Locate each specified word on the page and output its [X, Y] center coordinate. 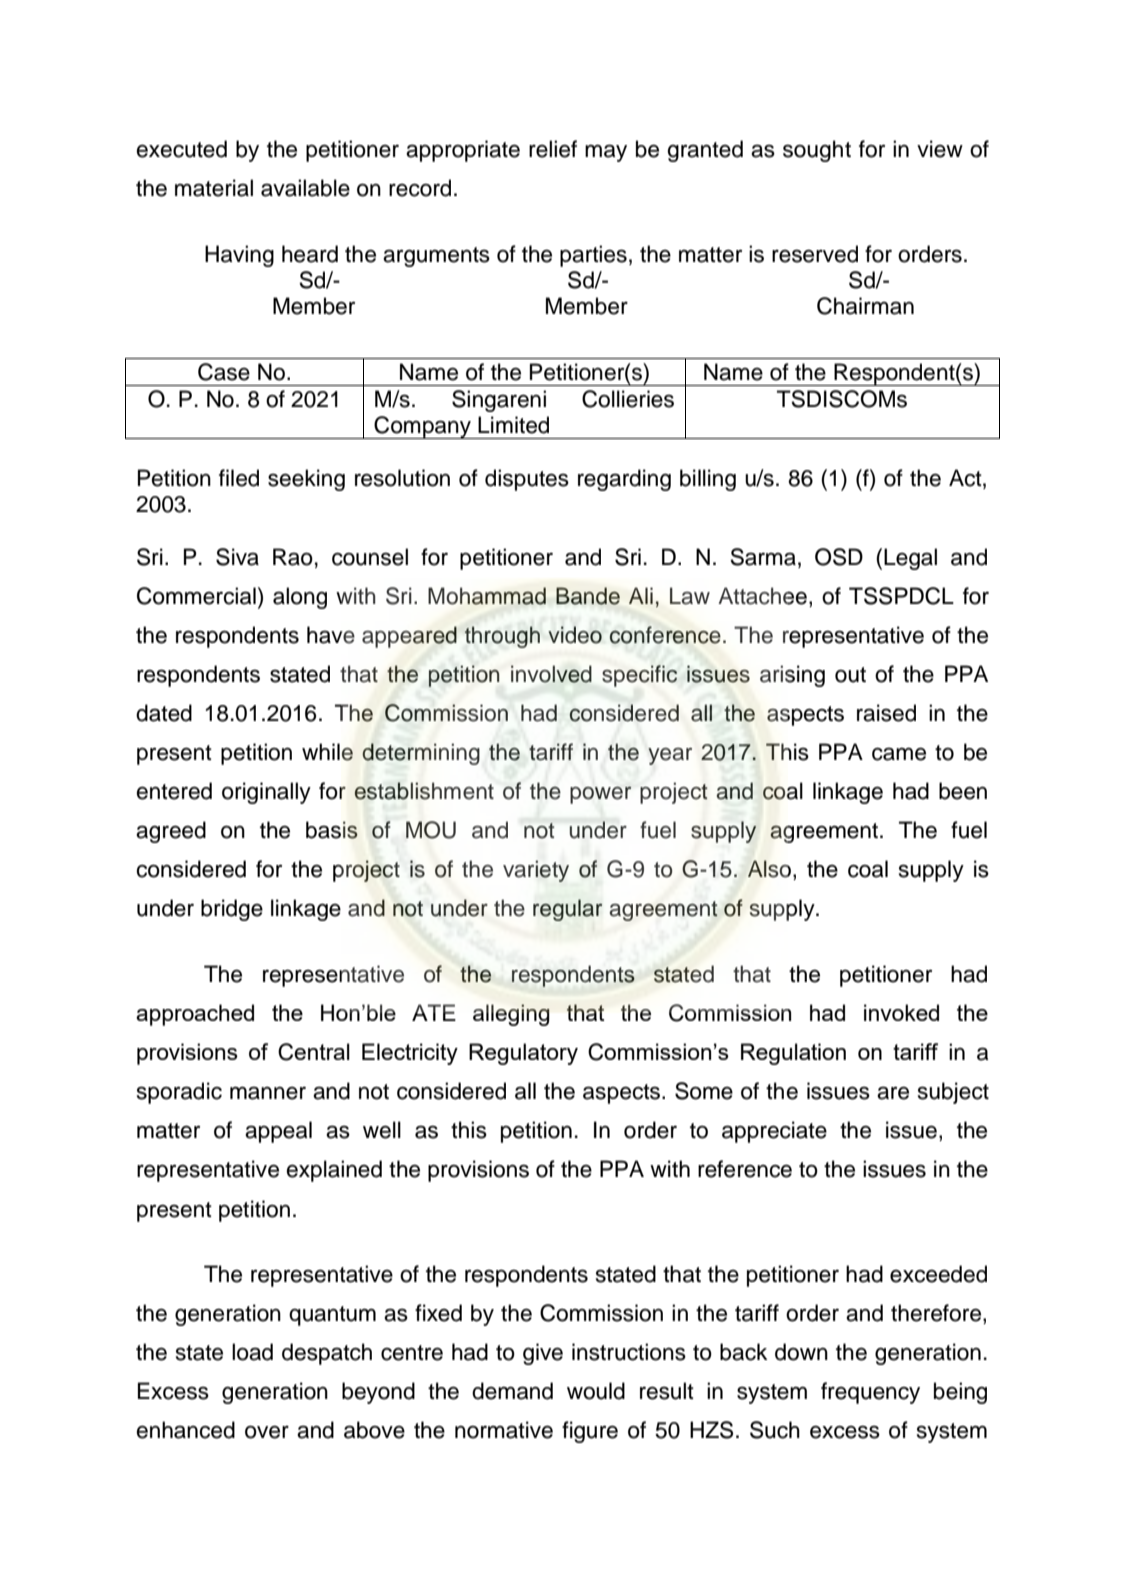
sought [817, 151]
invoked [901, 1012]
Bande [588, 596]
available [305, 188]
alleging [511, 1015]
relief [553, 149]
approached [195, 1015]
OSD [839, 557]
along [300, 598]
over [267, 1432]
